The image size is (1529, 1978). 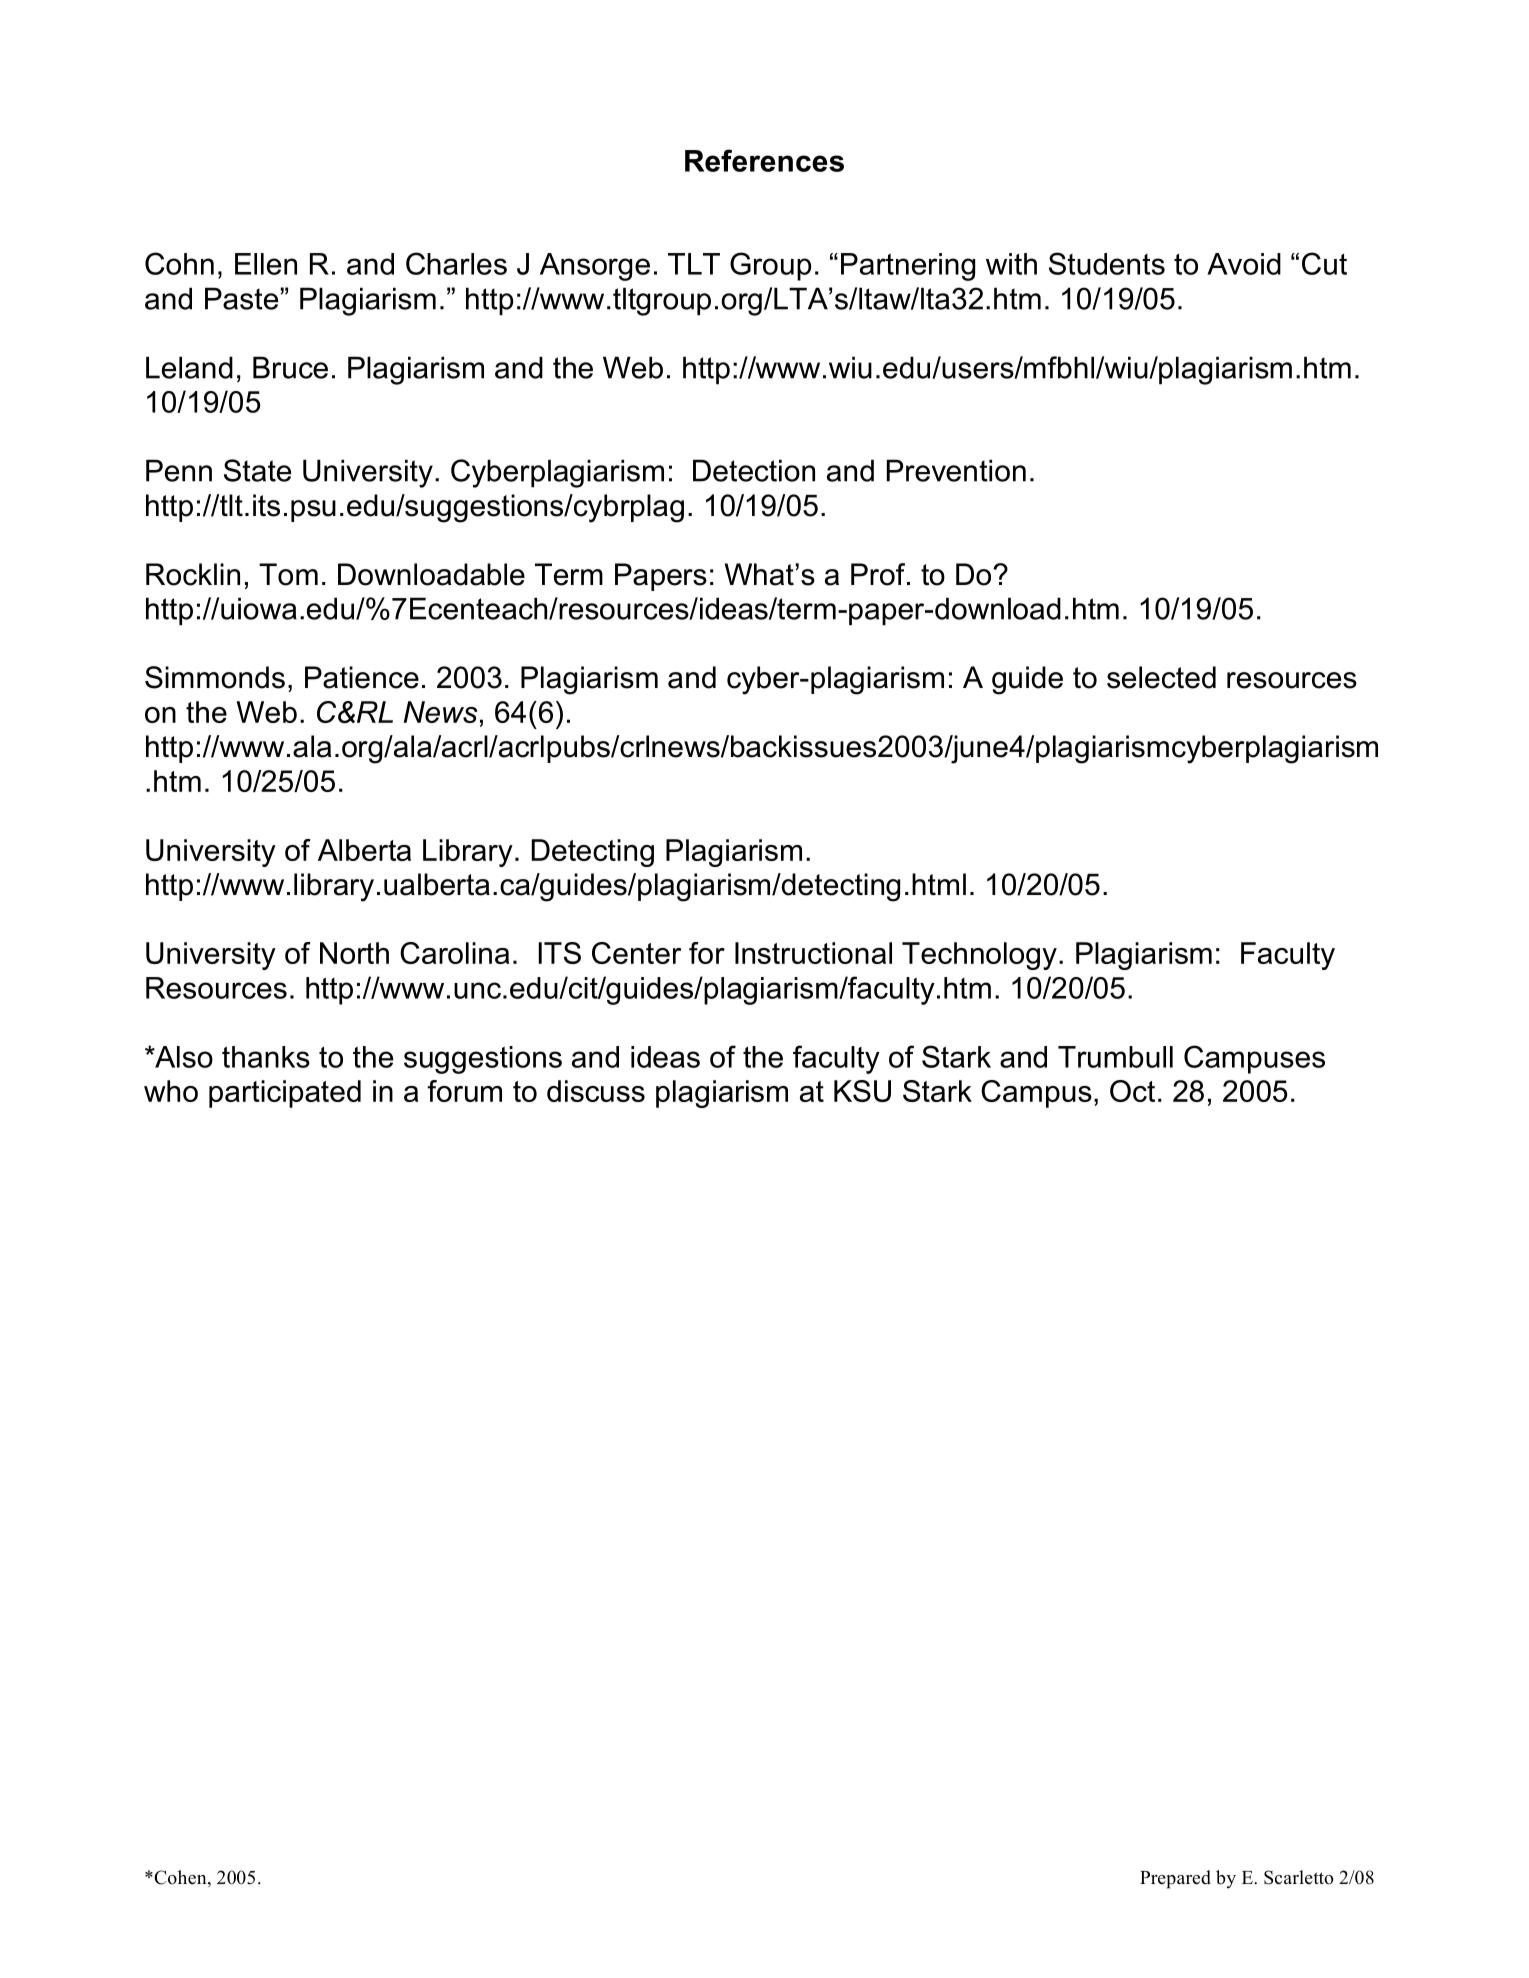 What do you see at coordinates (1132, 1091) in the document?
I see `Oct` at bounding box center [1132, 1091].
